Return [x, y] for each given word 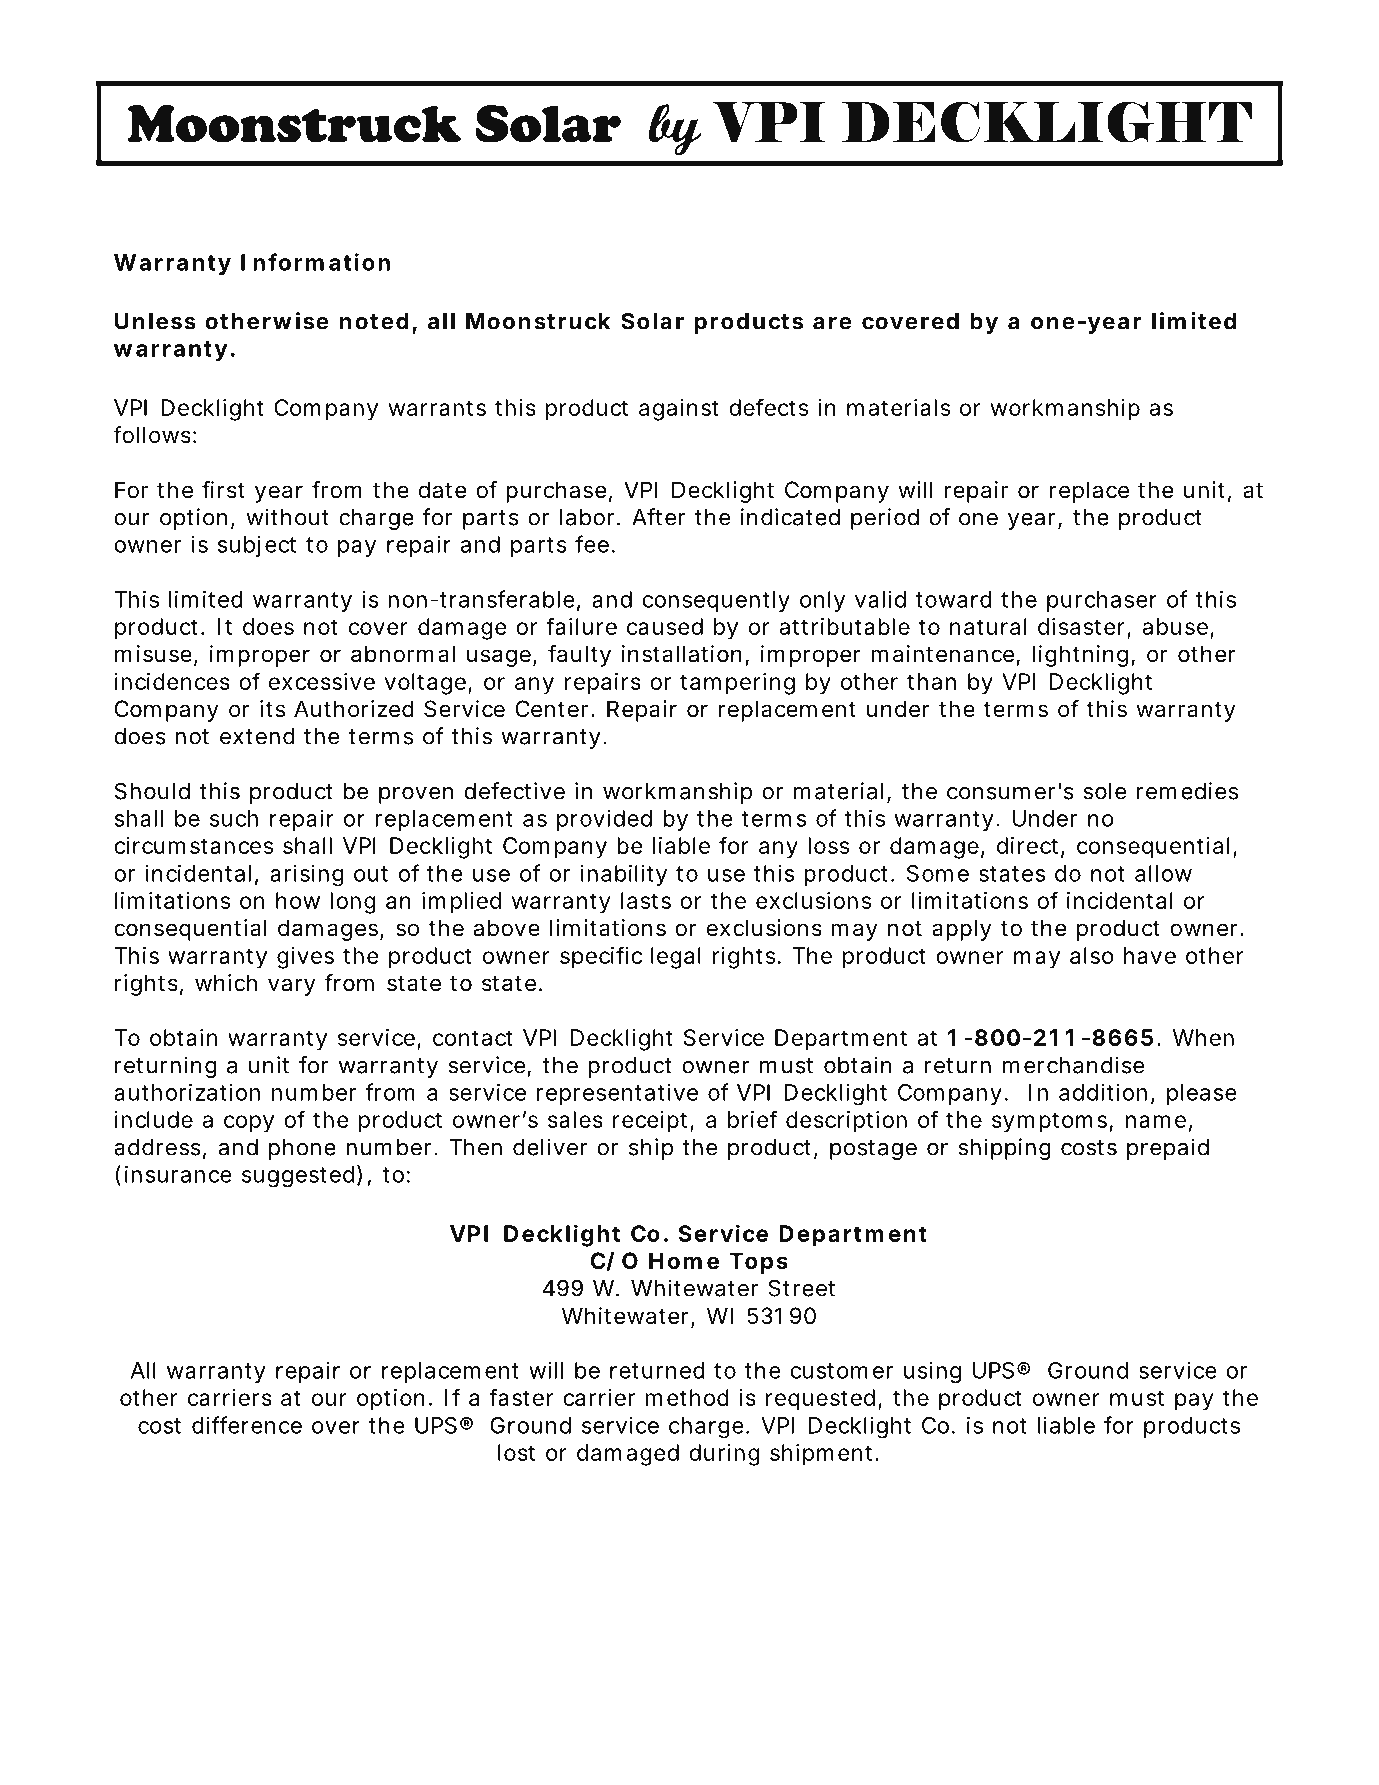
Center [551, 709]
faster [521, 1397]
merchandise [1074, 1065]
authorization [187, 1092]
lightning [1080, 656]
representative [617, 1094]
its [272, 709]
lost [516, 1452]
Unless [155, 321]
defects [768, 407]
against [679, 410]
